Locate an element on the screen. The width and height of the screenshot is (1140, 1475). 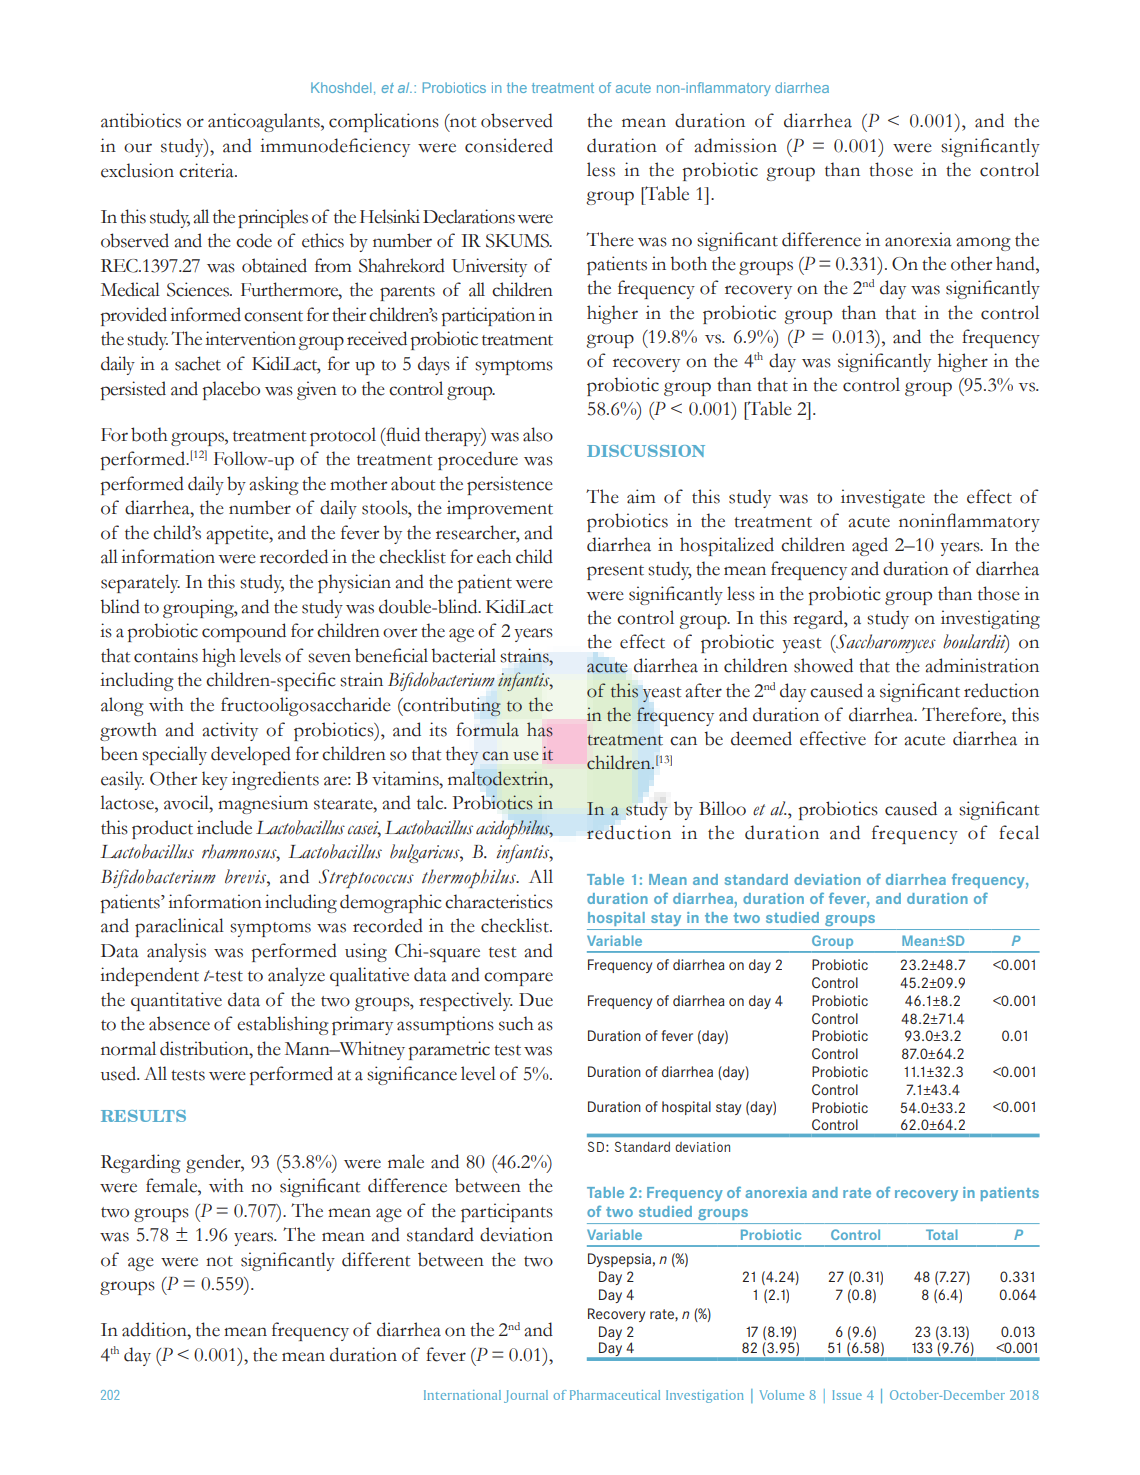
considered is located at coordinates (509, 145).
